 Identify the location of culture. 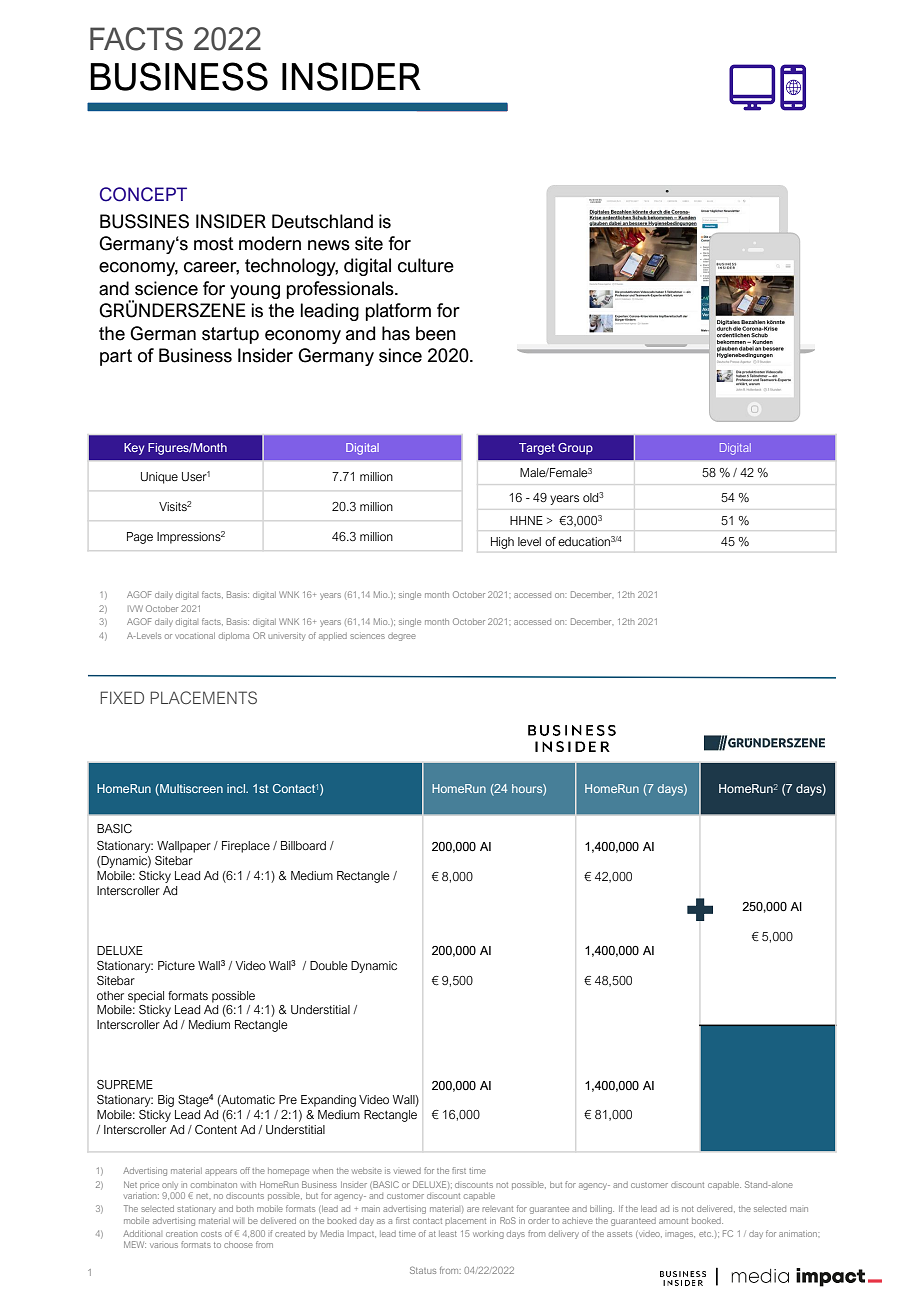
(426, 265).
